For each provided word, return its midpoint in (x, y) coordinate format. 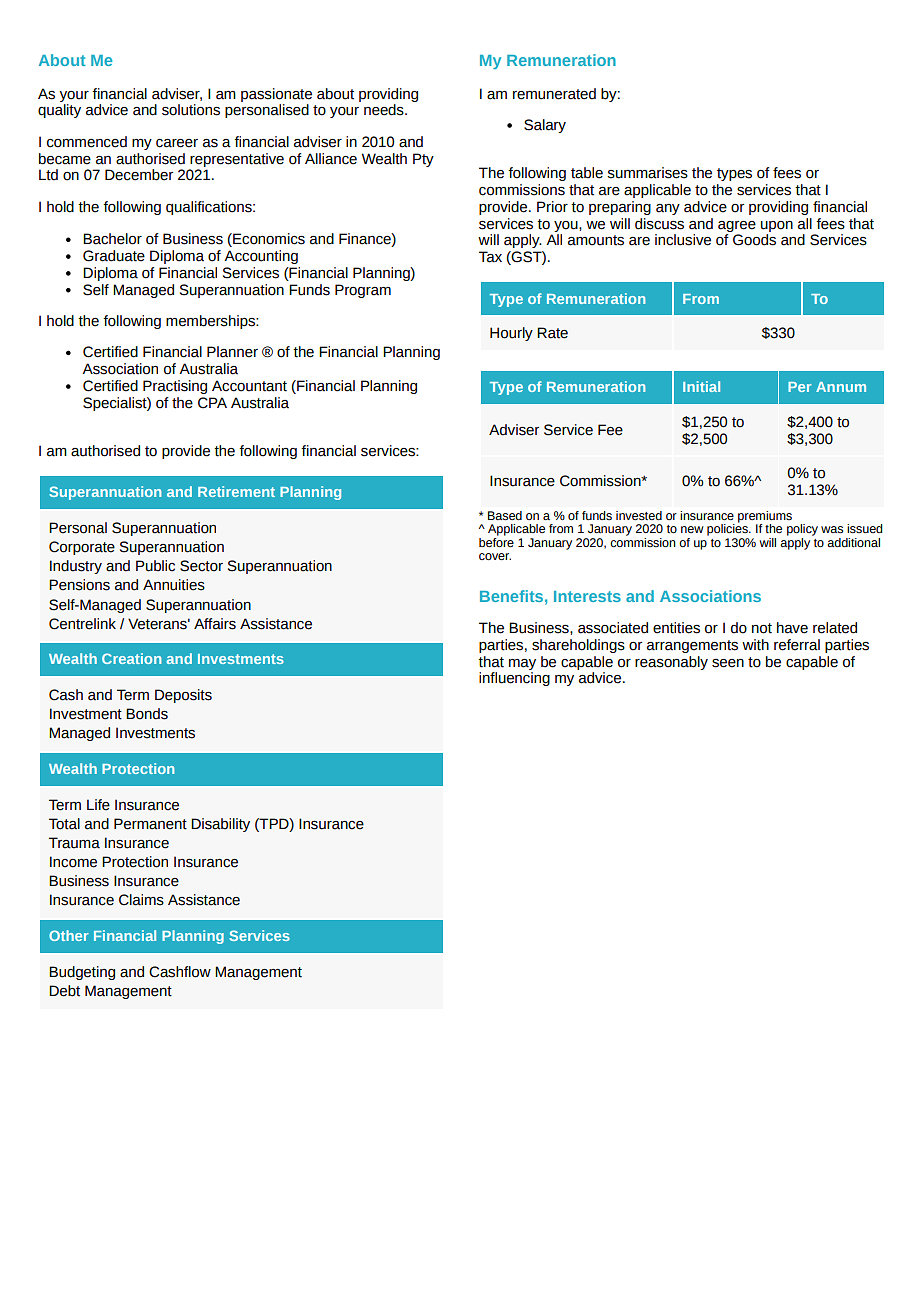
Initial (701, 386)
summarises (647, 173)
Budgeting (82, 973)
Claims (141, 900)
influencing (514, 679)
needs (385, 110)
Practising (175, 387)
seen (728, 663)
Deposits (183, 696)
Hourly (511, 334)
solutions (191, 110)
